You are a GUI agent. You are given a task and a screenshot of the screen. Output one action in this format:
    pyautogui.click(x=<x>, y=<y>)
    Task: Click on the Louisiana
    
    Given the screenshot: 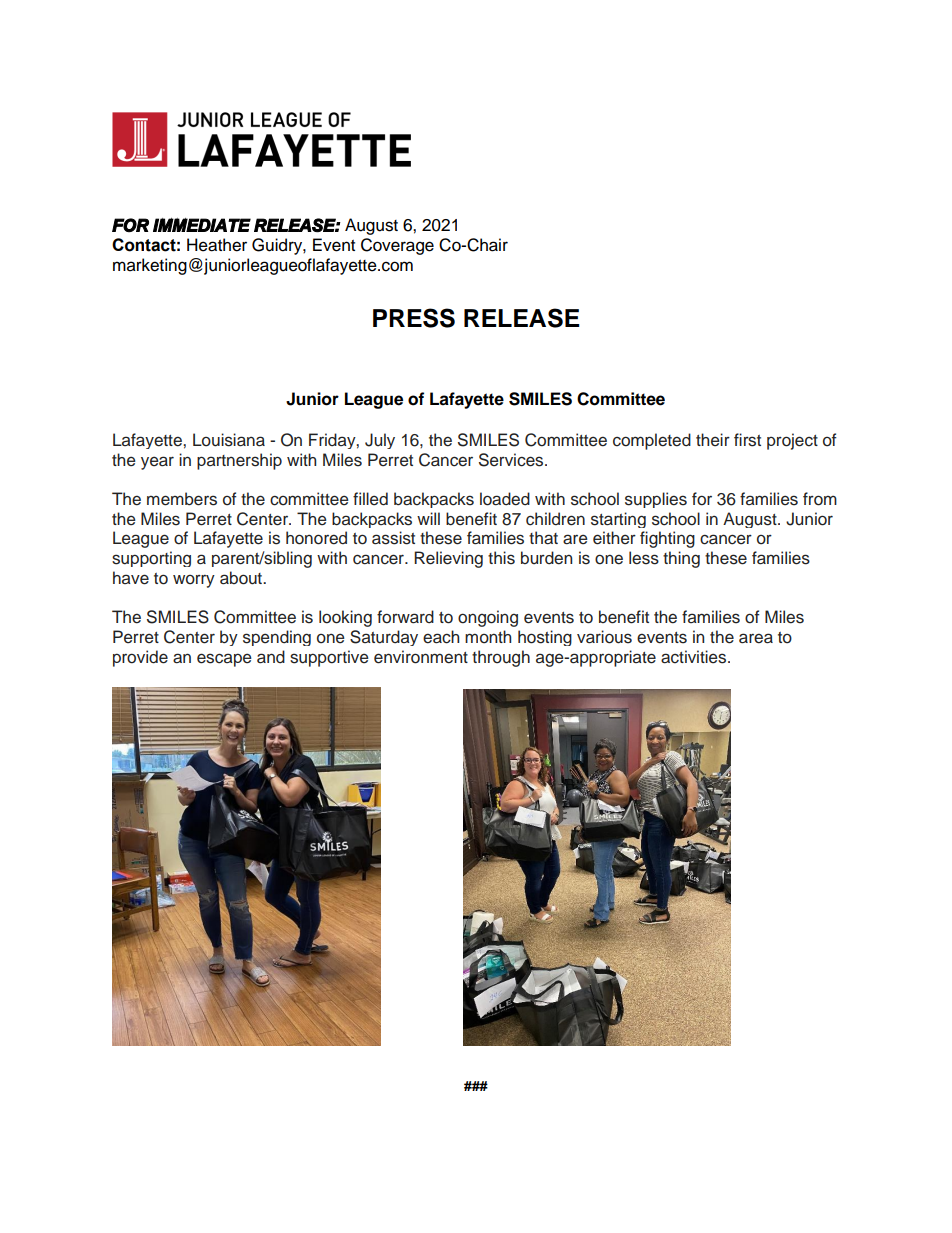 What is the action you would take?
    pyautogui.click(x=229, y=440)
